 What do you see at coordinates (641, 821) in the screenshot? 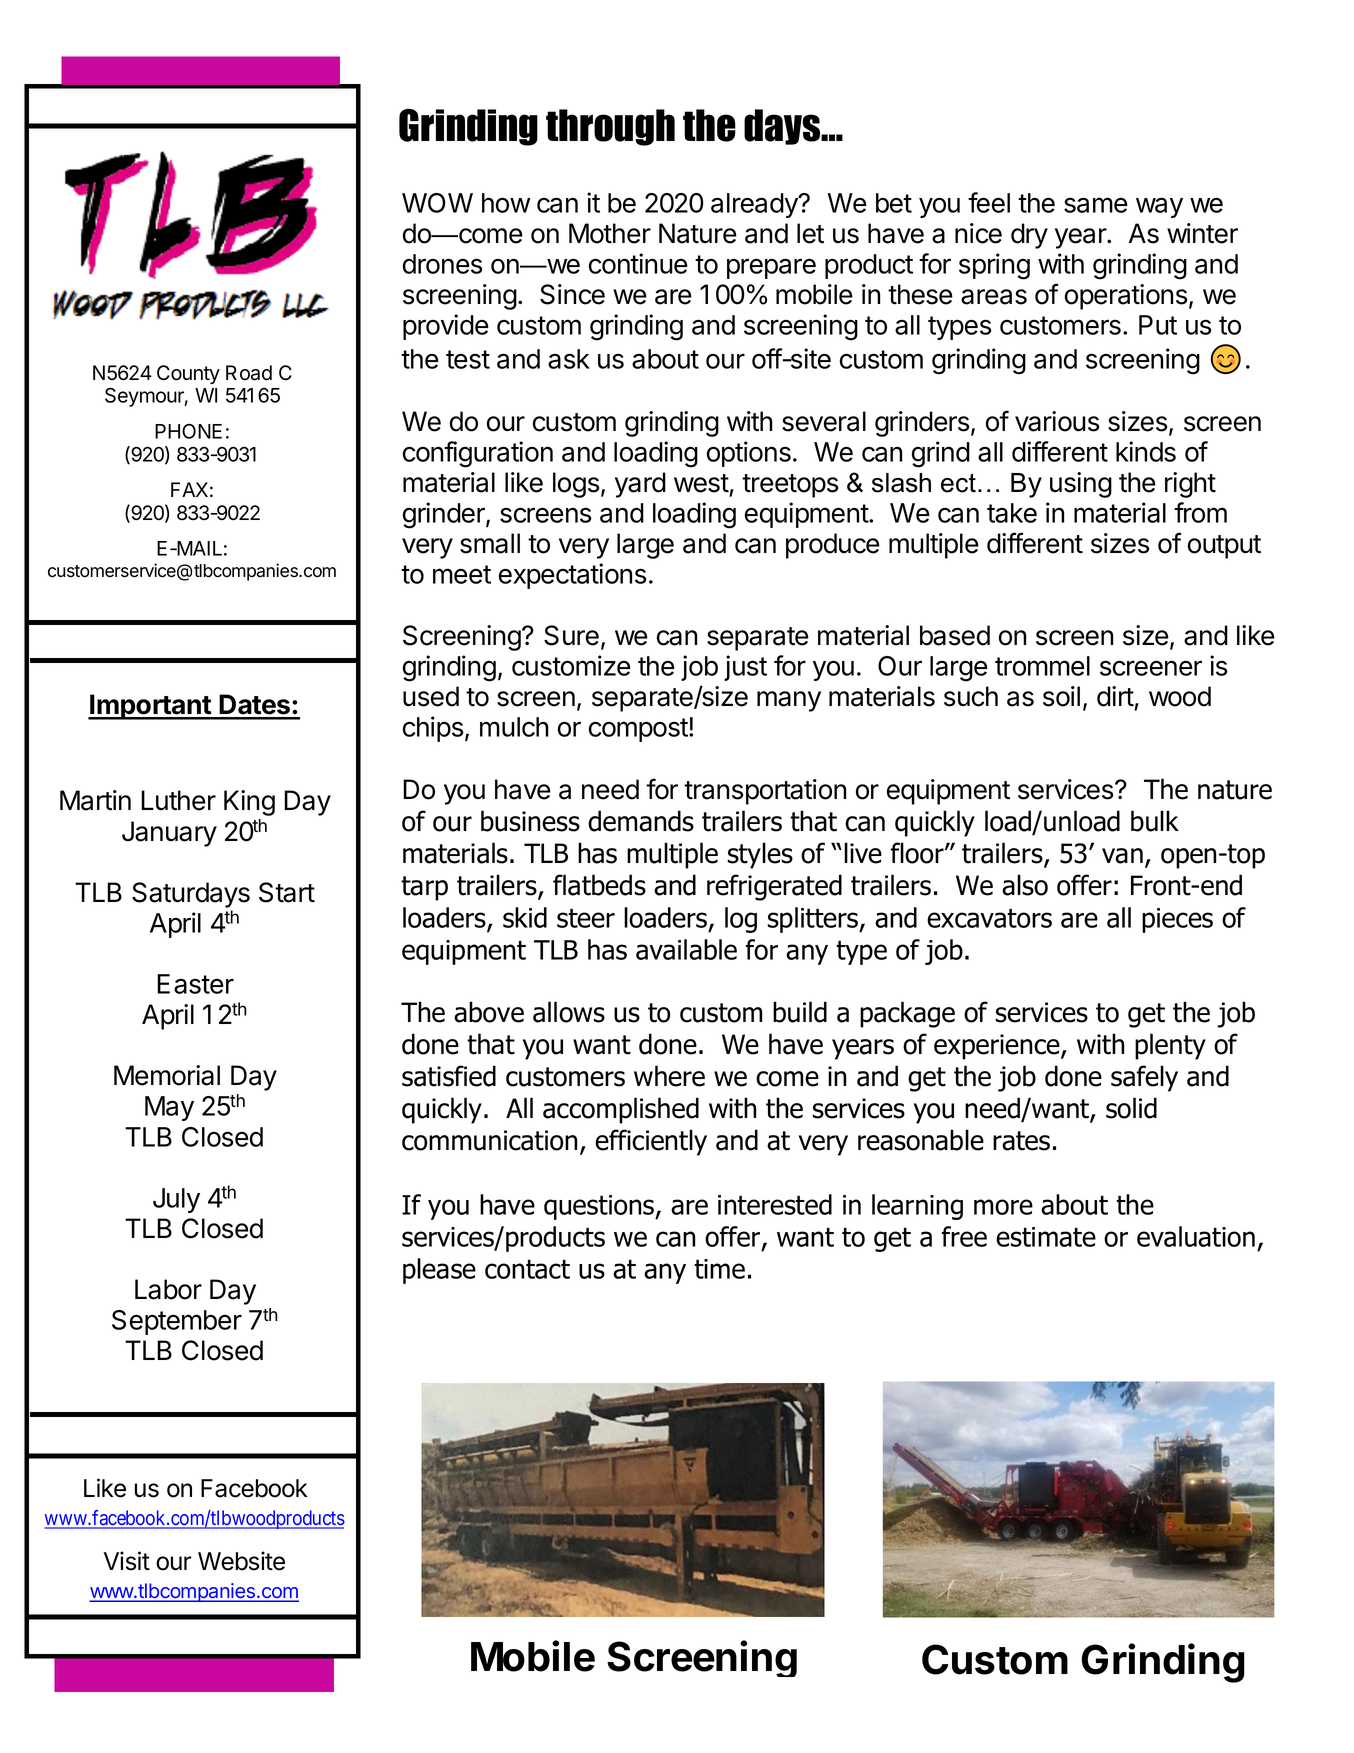
I see `demands` at bounding box center [641, 821].
